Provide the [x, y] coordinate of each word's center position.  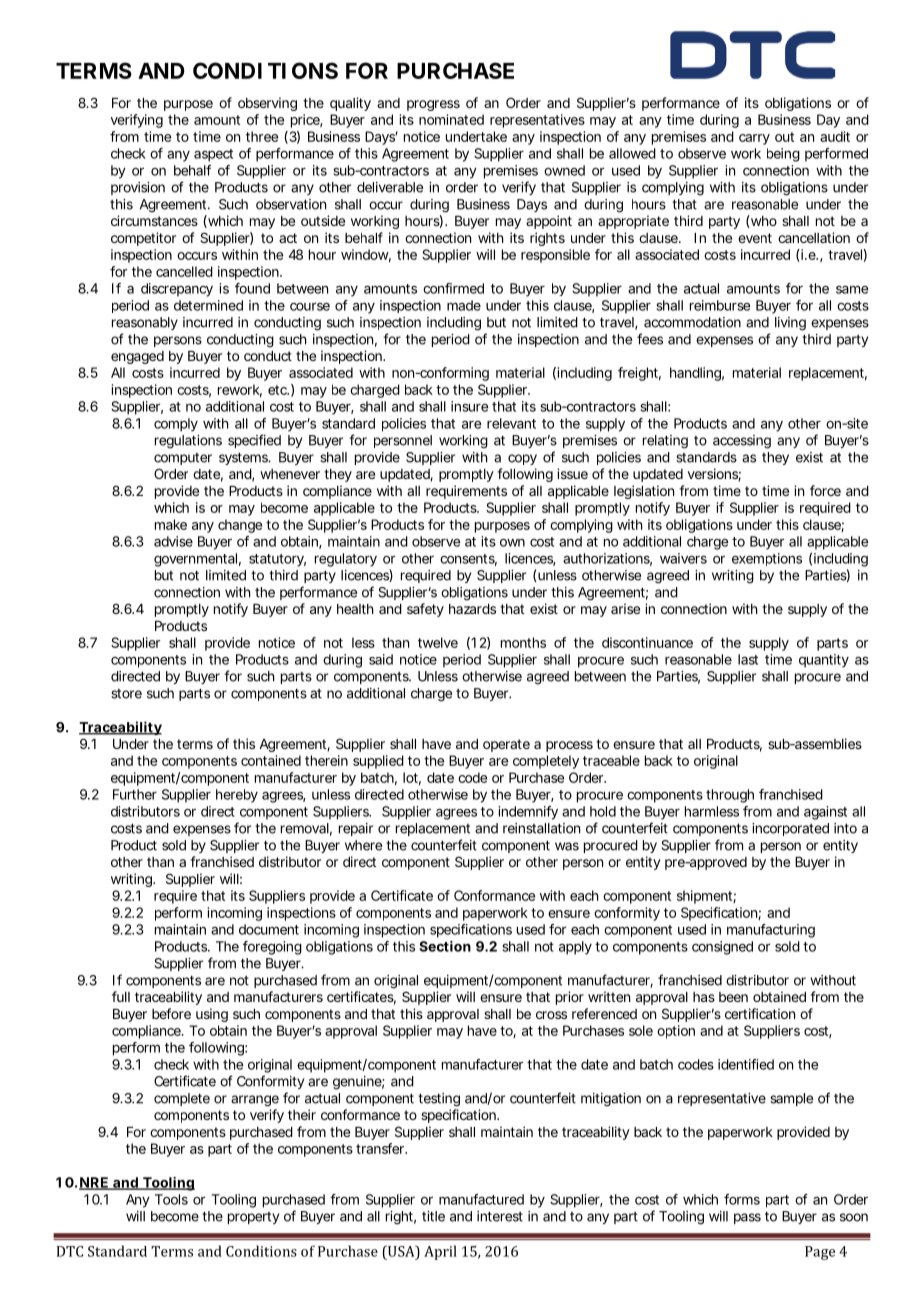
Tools [171, 1199]
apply [575, 948]
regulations [188, 442]
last [748, 659]
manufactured [481, 1199]
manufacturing [771, 931]
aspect [213, 155]
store [126, 694]
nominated [451, 119]
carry [754, 139]
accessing [742, 442]
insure [469, 406]
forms [742, 1199]
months [523, 642]
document [269, 929]
